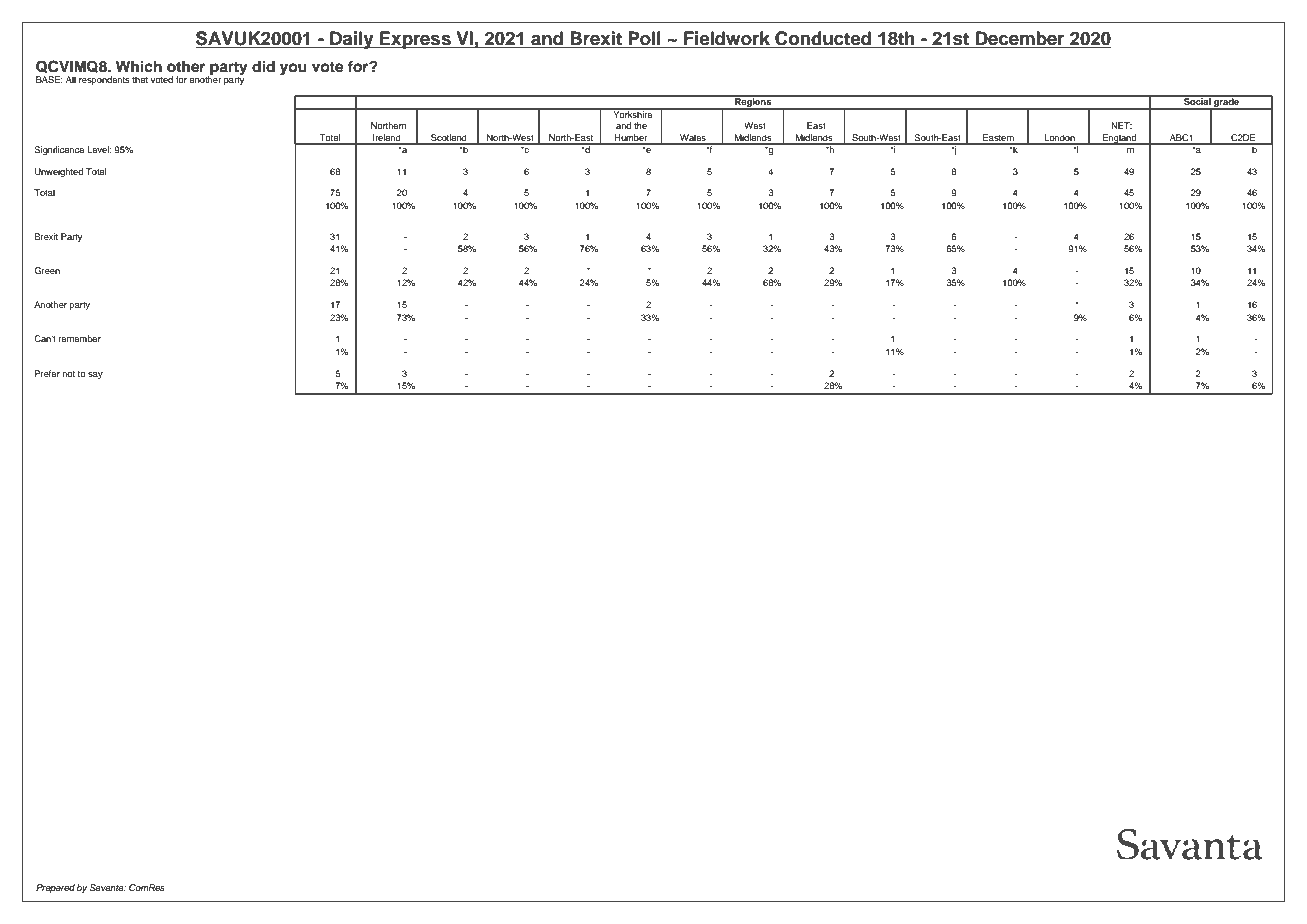  Describe the element at coordinates (95, 375) in the screenshot. I see `say` at that location.
